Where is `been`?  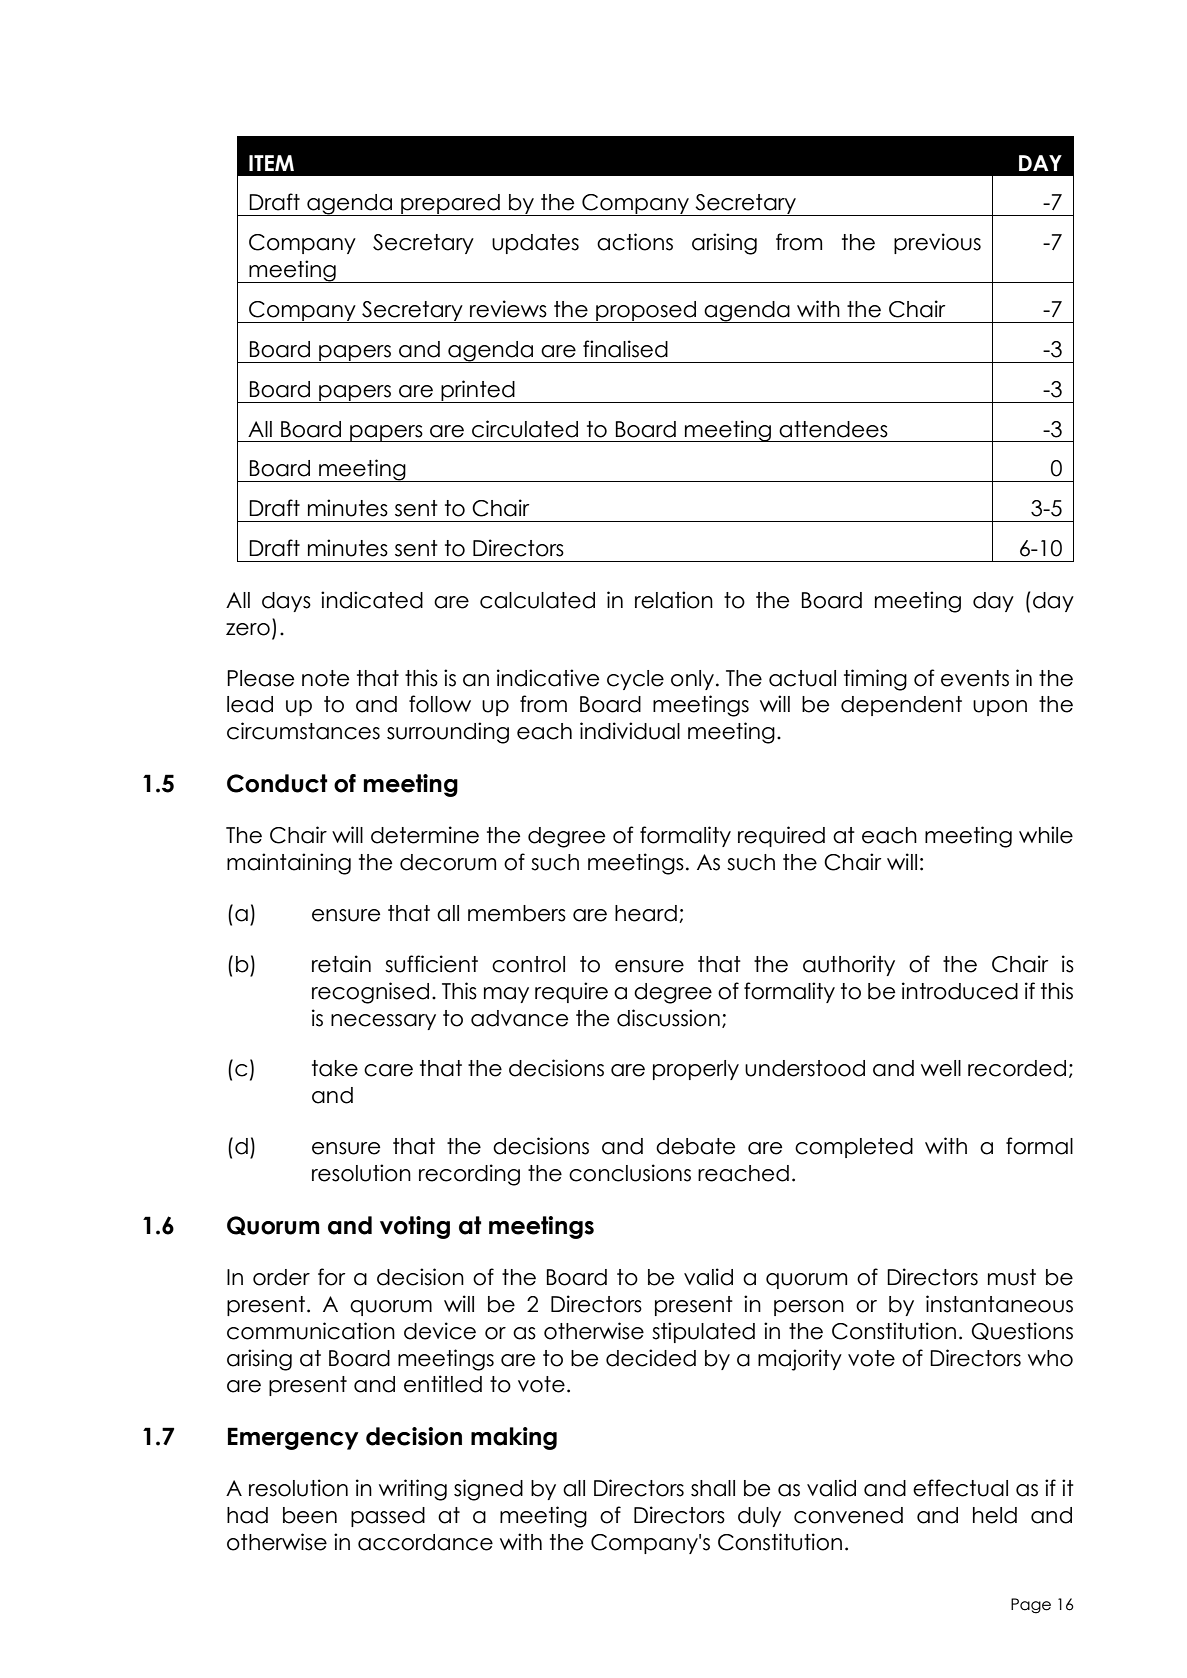 been is located at coordinates (310, 1515).
